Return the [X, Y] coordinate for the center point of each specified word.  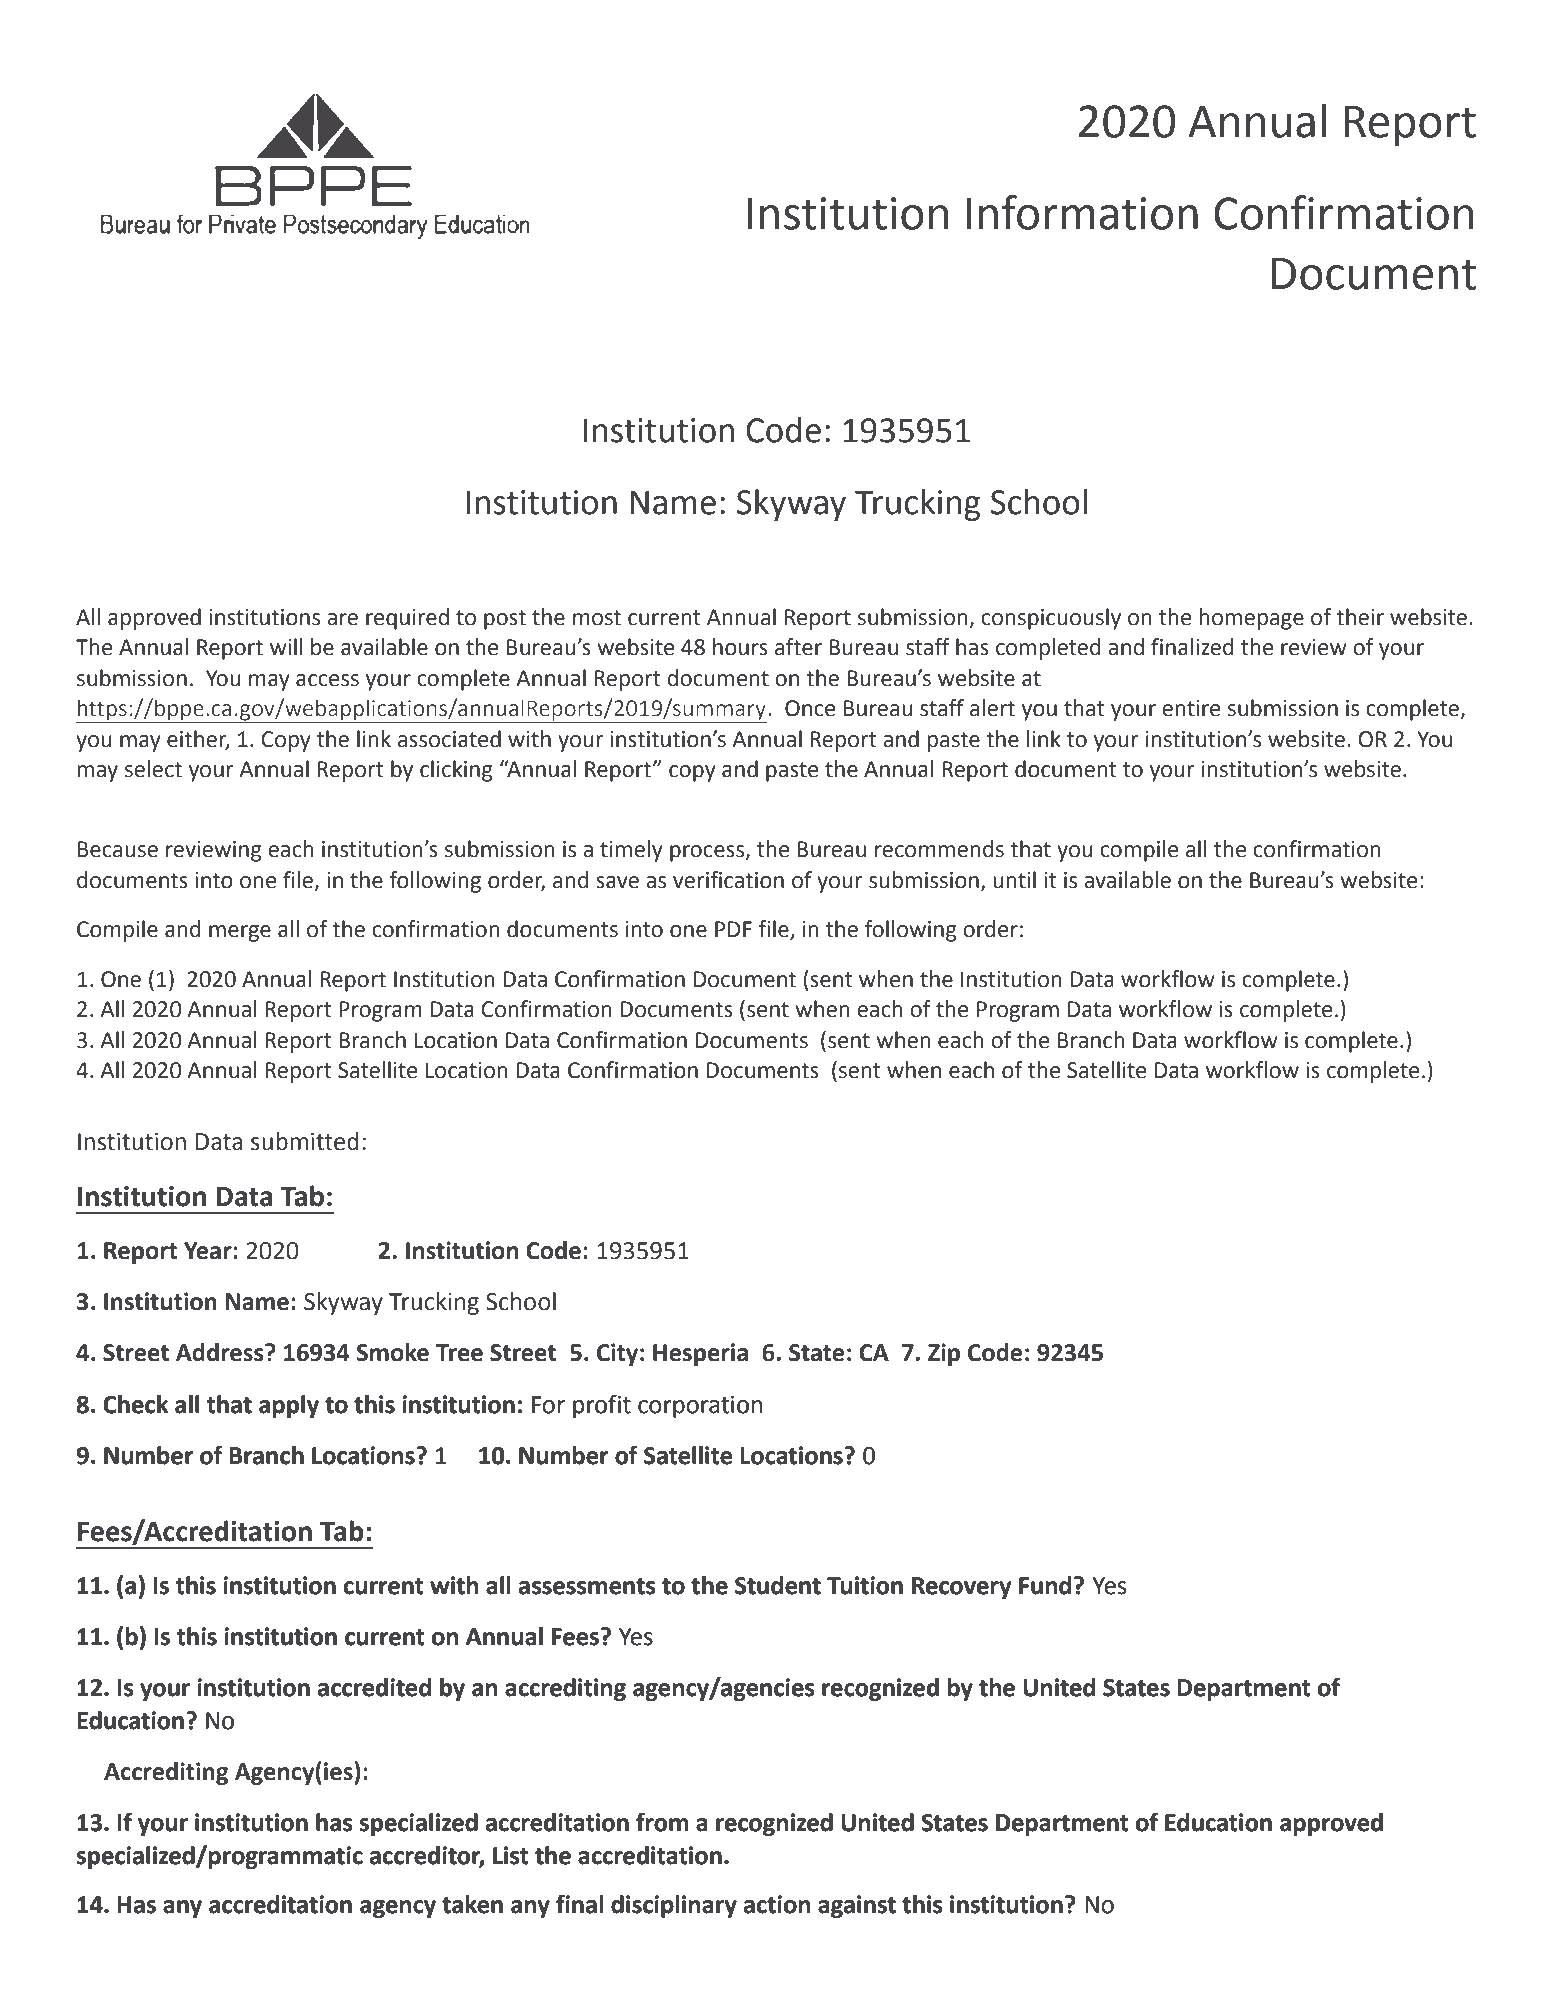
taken [472, 1904]
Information [1082, 212]
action [777, 1904]
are [342, 619]
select [153, 769]
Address [221, 1352]
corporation [700, 1407]
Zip [944, 1354]
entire [1191, 708]
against [857, 1906]
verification [728, 880]
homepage [1251, 619]
